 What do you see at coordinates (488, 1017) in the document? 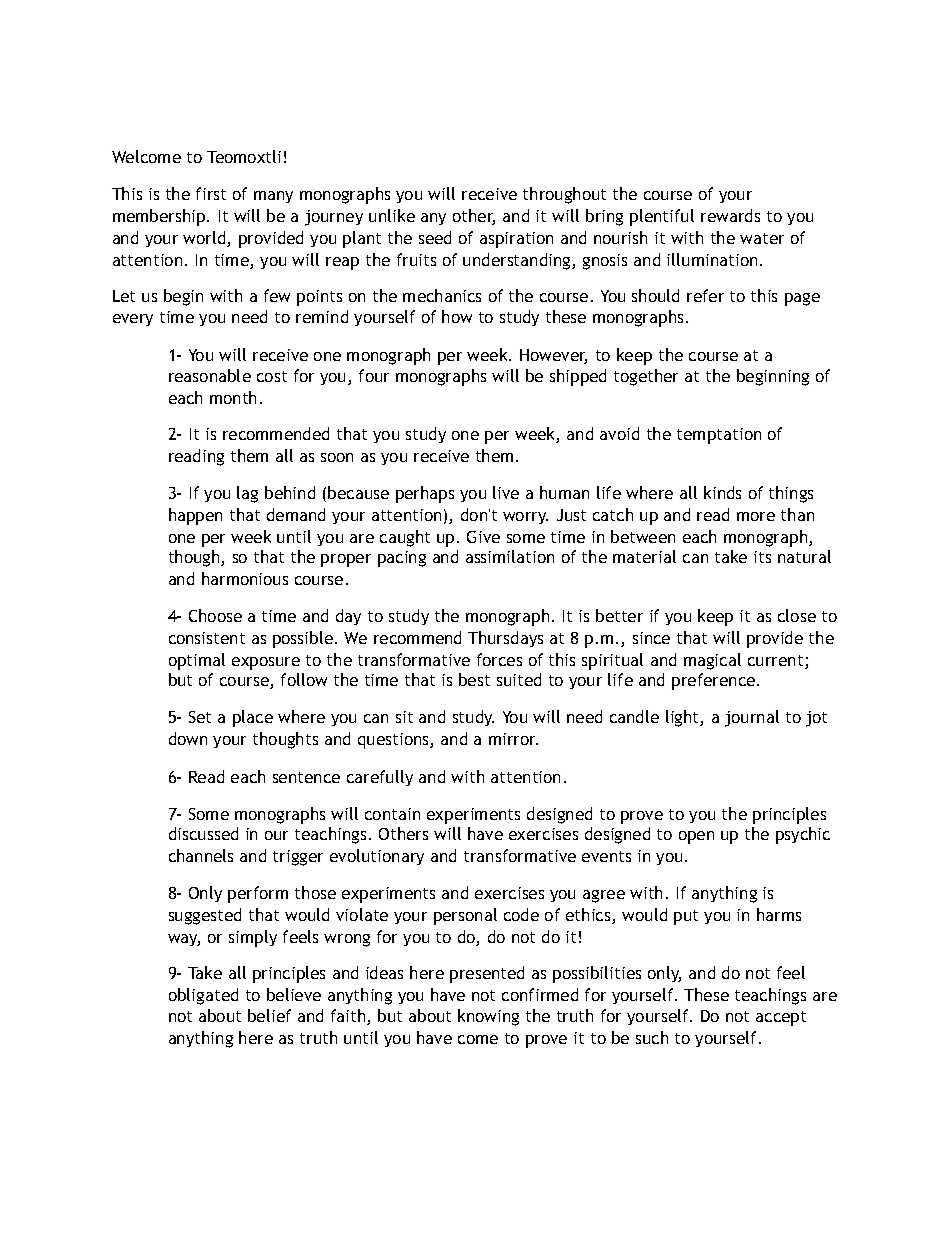
I see `knowing` at bounding box center [488, 1017].
